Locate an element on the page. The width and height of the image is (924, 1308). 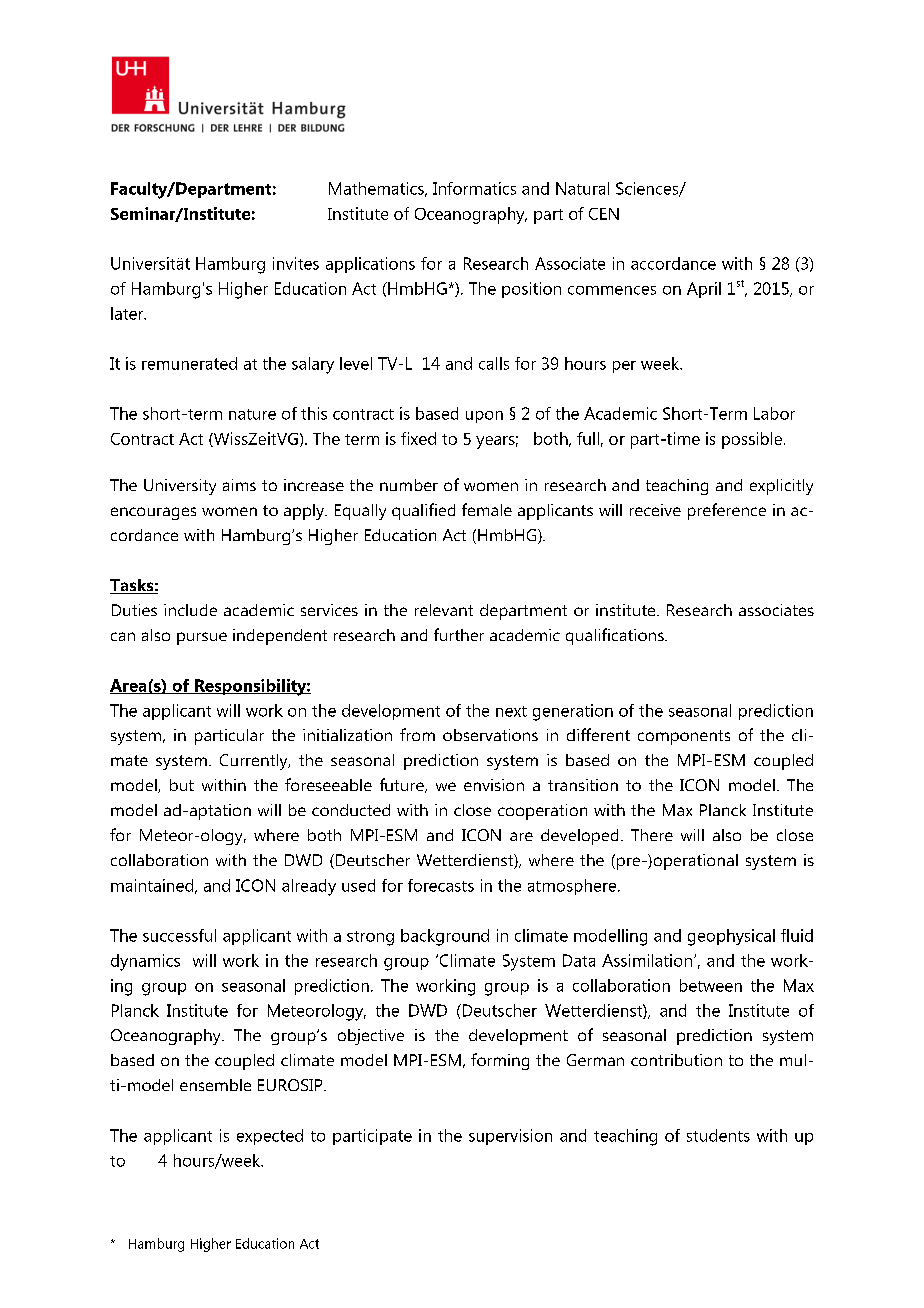
supervision is located at coordinates (510, 1137).
